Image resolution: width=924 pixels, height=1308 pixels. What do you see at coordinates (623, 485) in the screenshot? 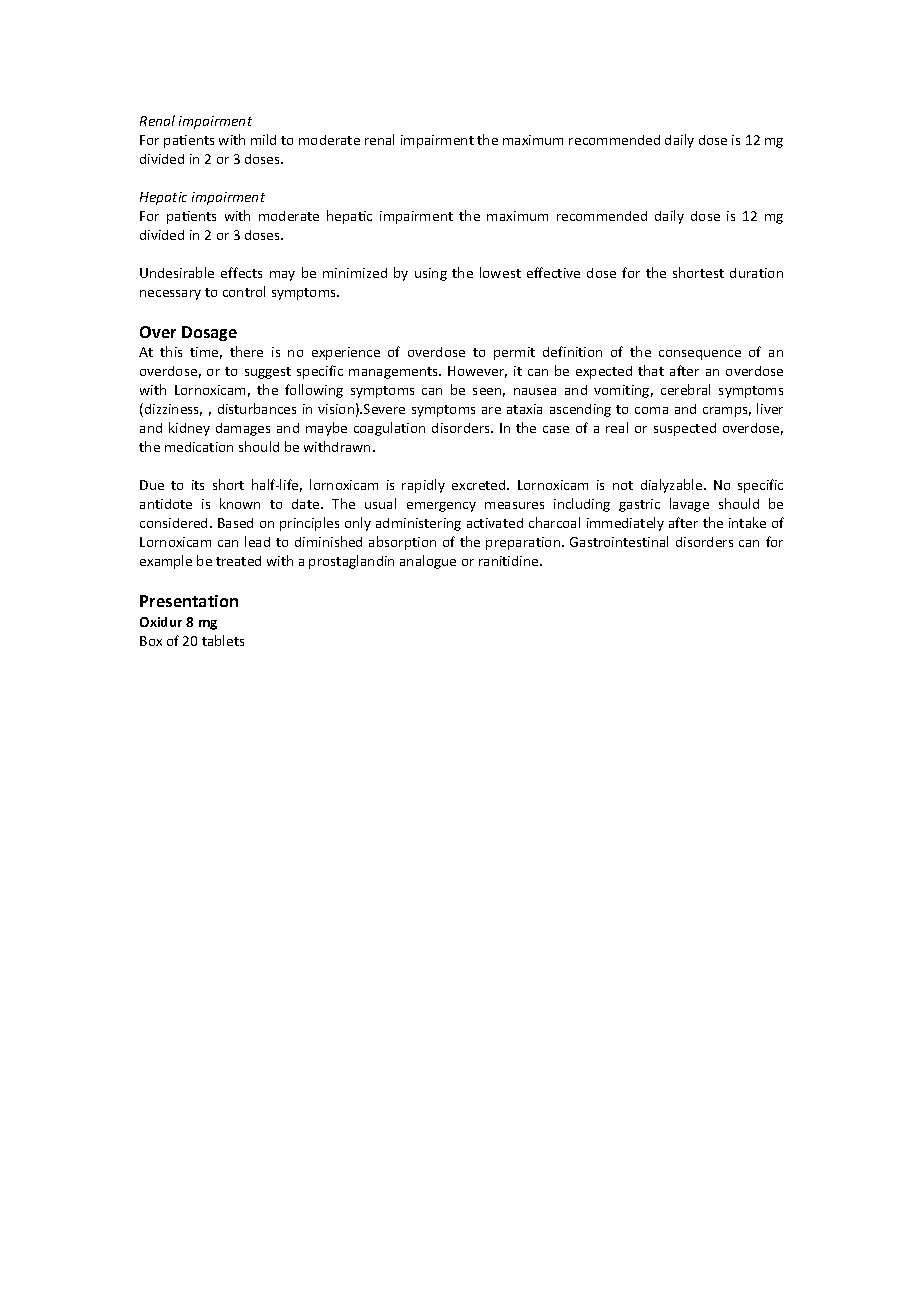
I see `not` at bounding box center [623, 485].
